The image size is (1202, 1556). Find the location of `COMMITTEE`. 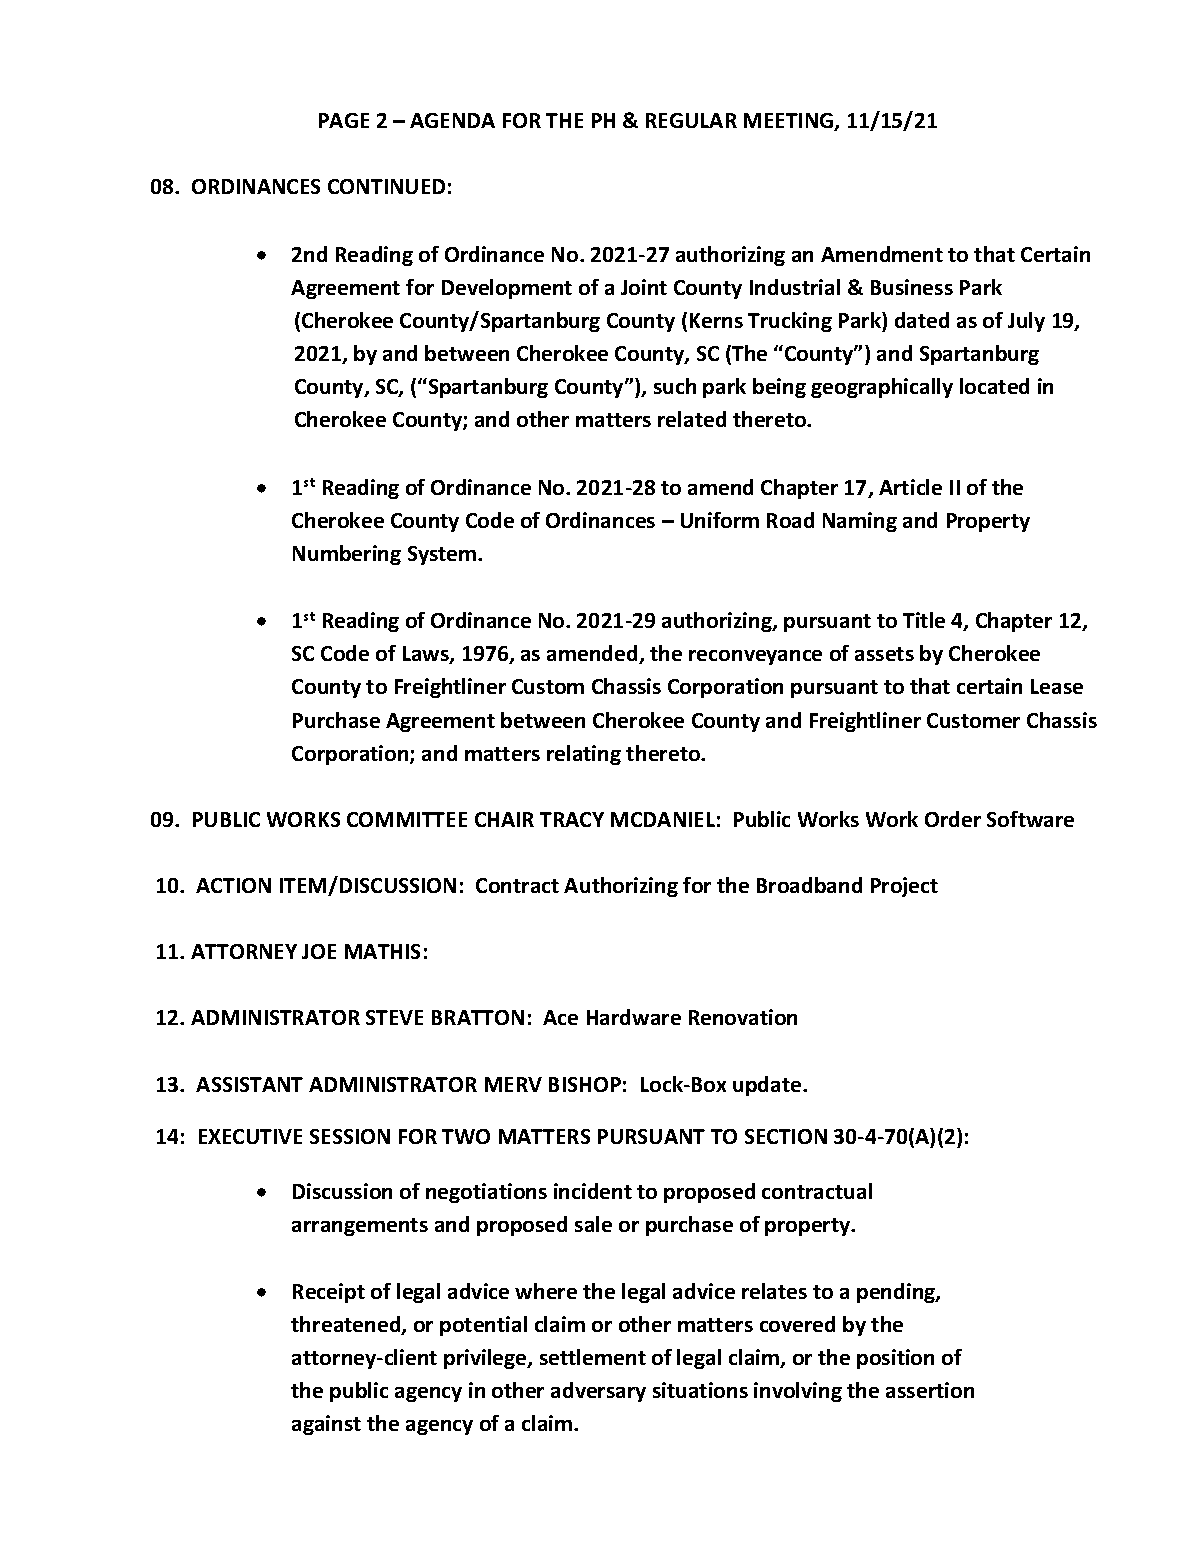

COMMITTEE is located at coordinates (407, 819).
